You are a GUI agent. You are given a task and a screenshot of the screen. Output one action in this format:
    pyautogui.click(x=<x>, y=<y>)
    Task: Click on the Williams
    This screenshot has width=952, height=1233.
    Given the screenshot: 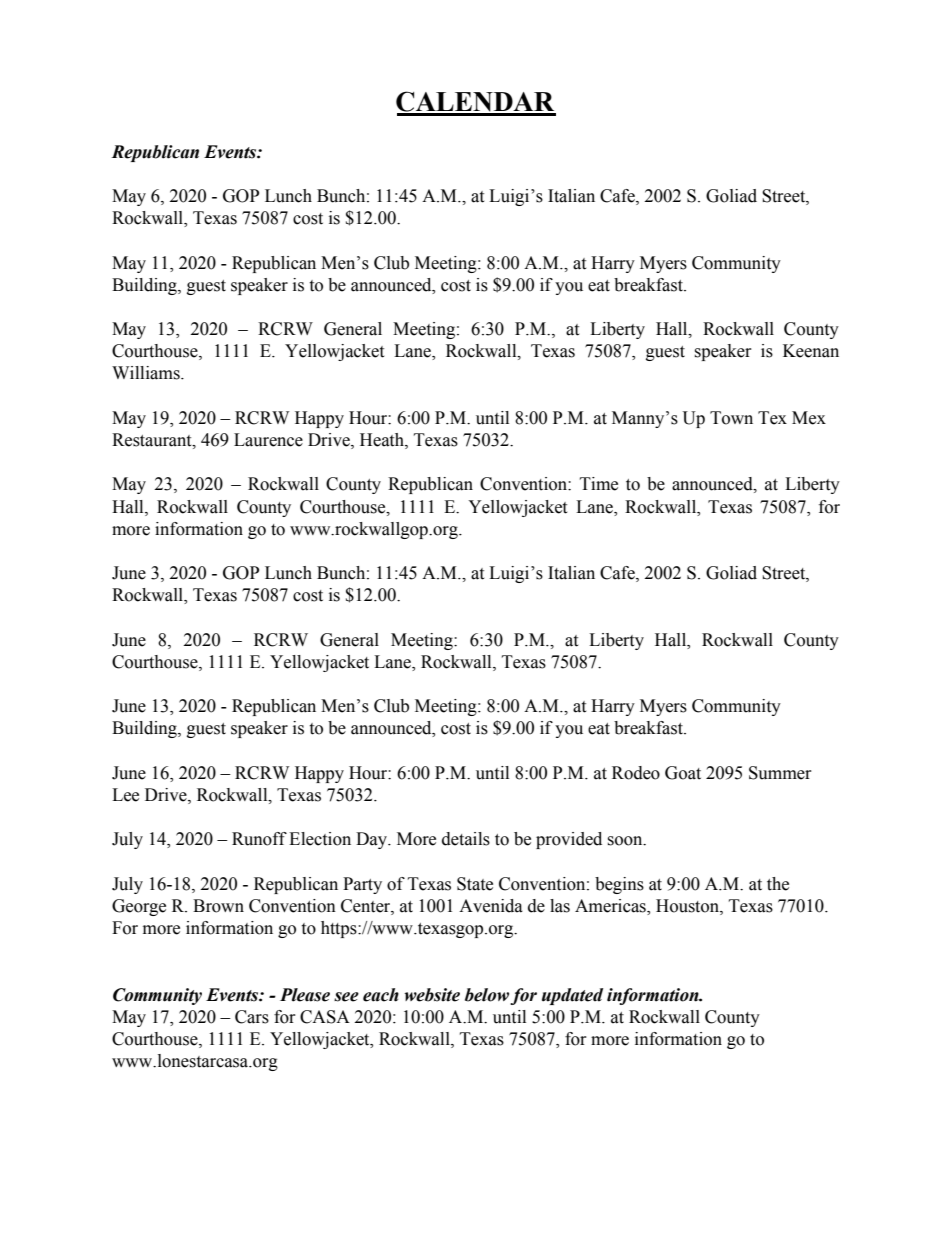 What is the action you would take?
    pyautogui.click(x=147, y=373)
